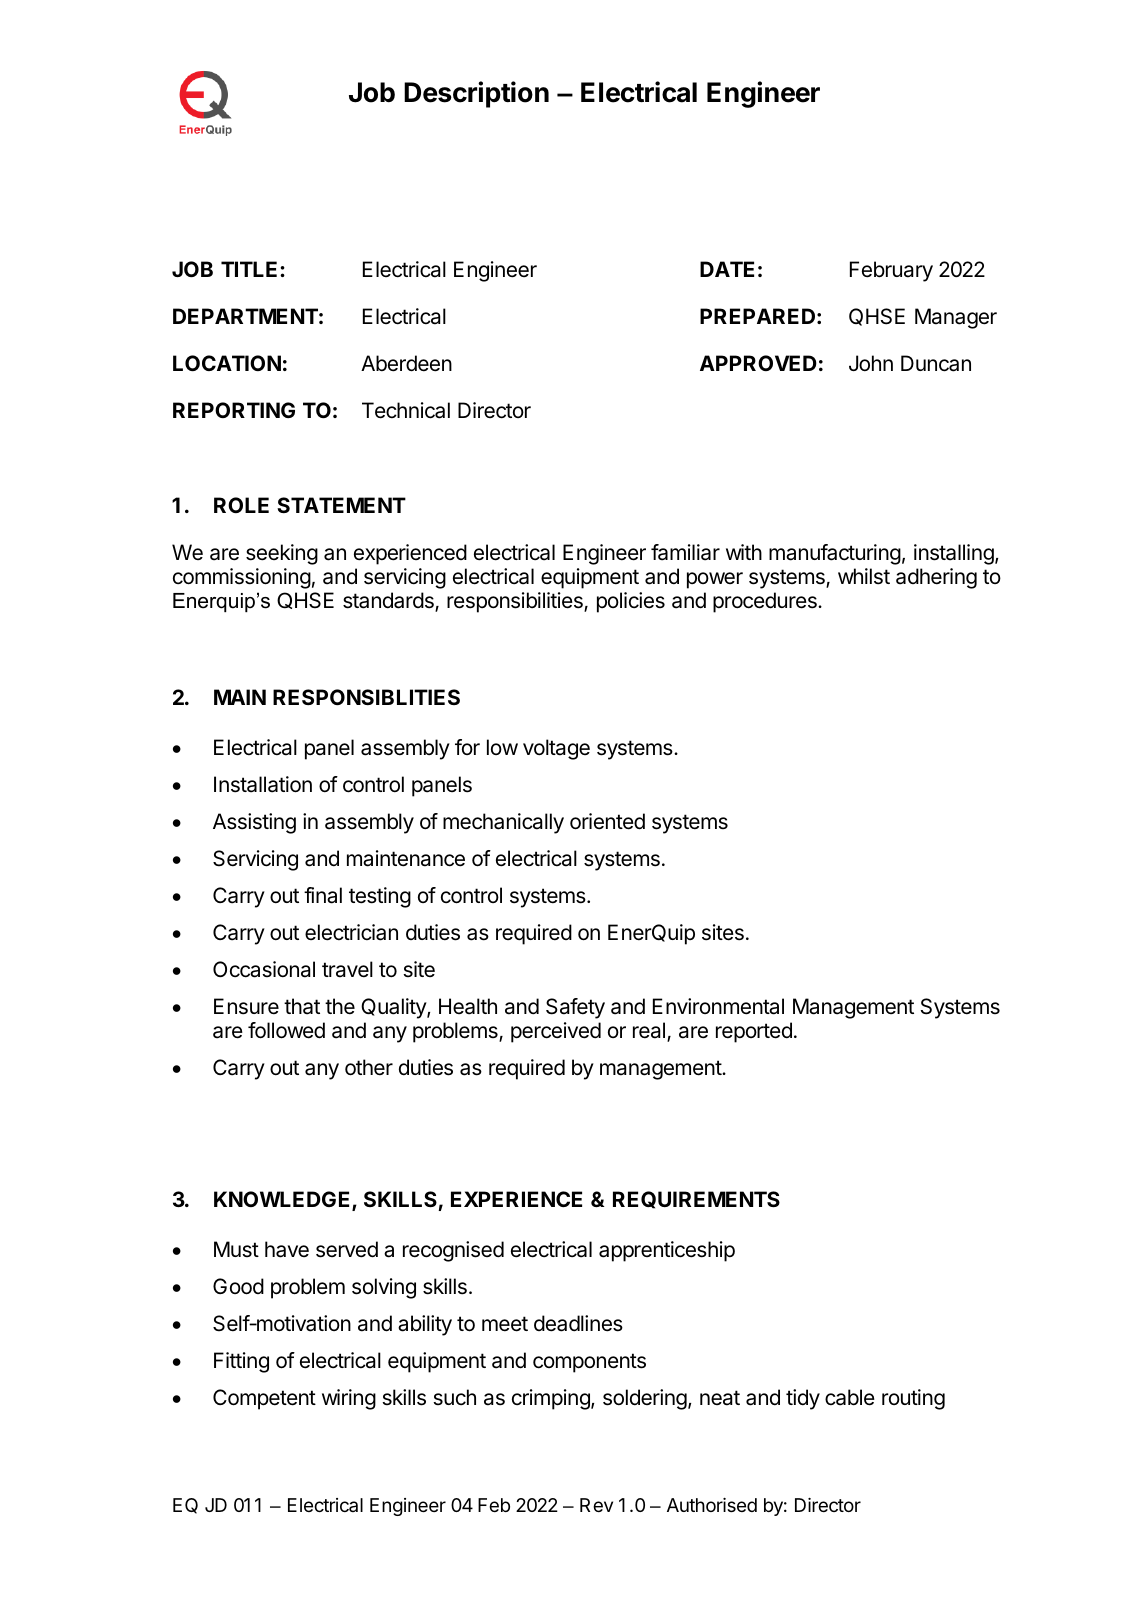  I want to click on Description, so click(476, 94).
